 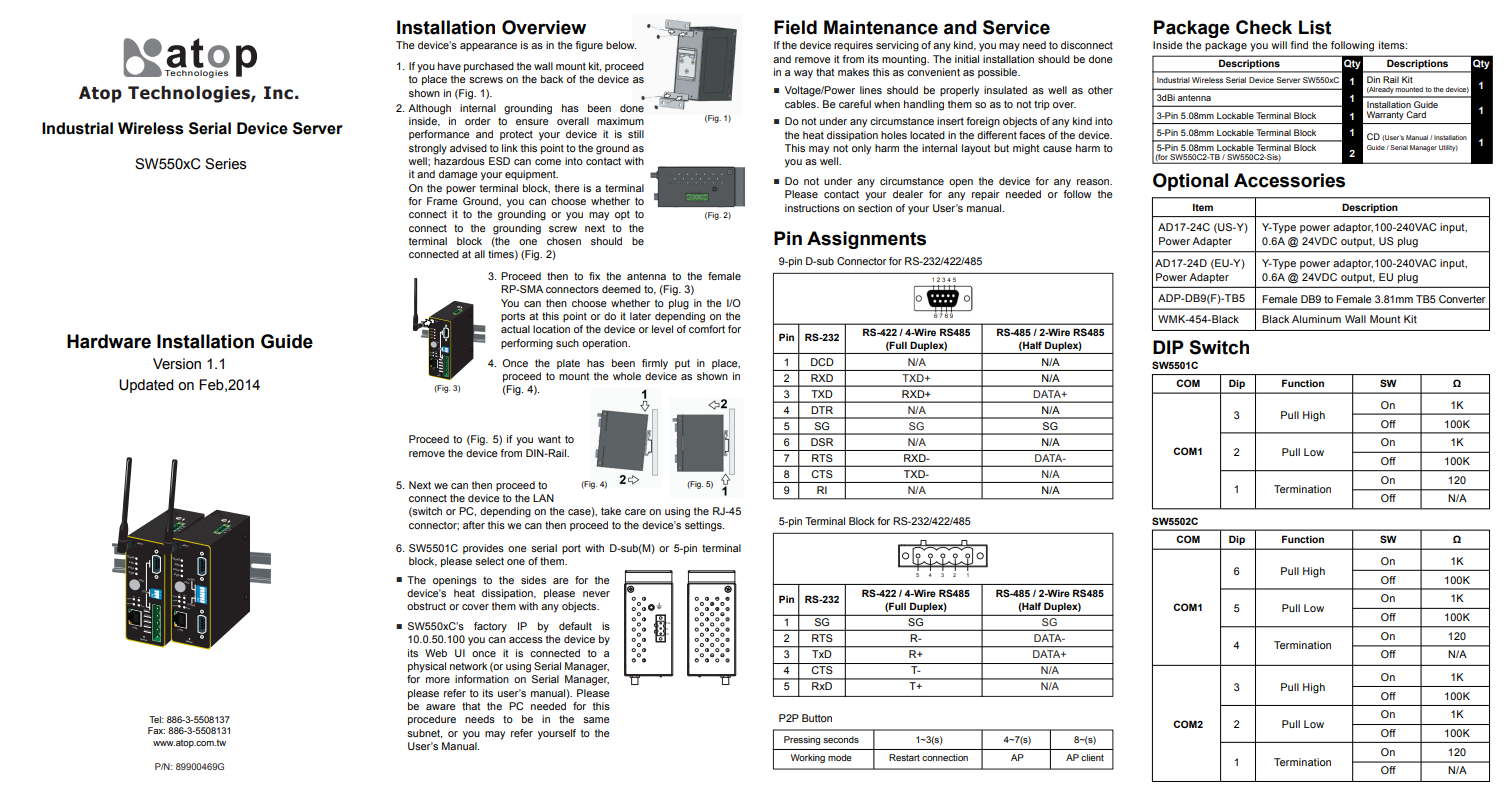 What do you see at coordinates (278, 93) in the image?
I see `Inc` at bounding box center [278, 93].
